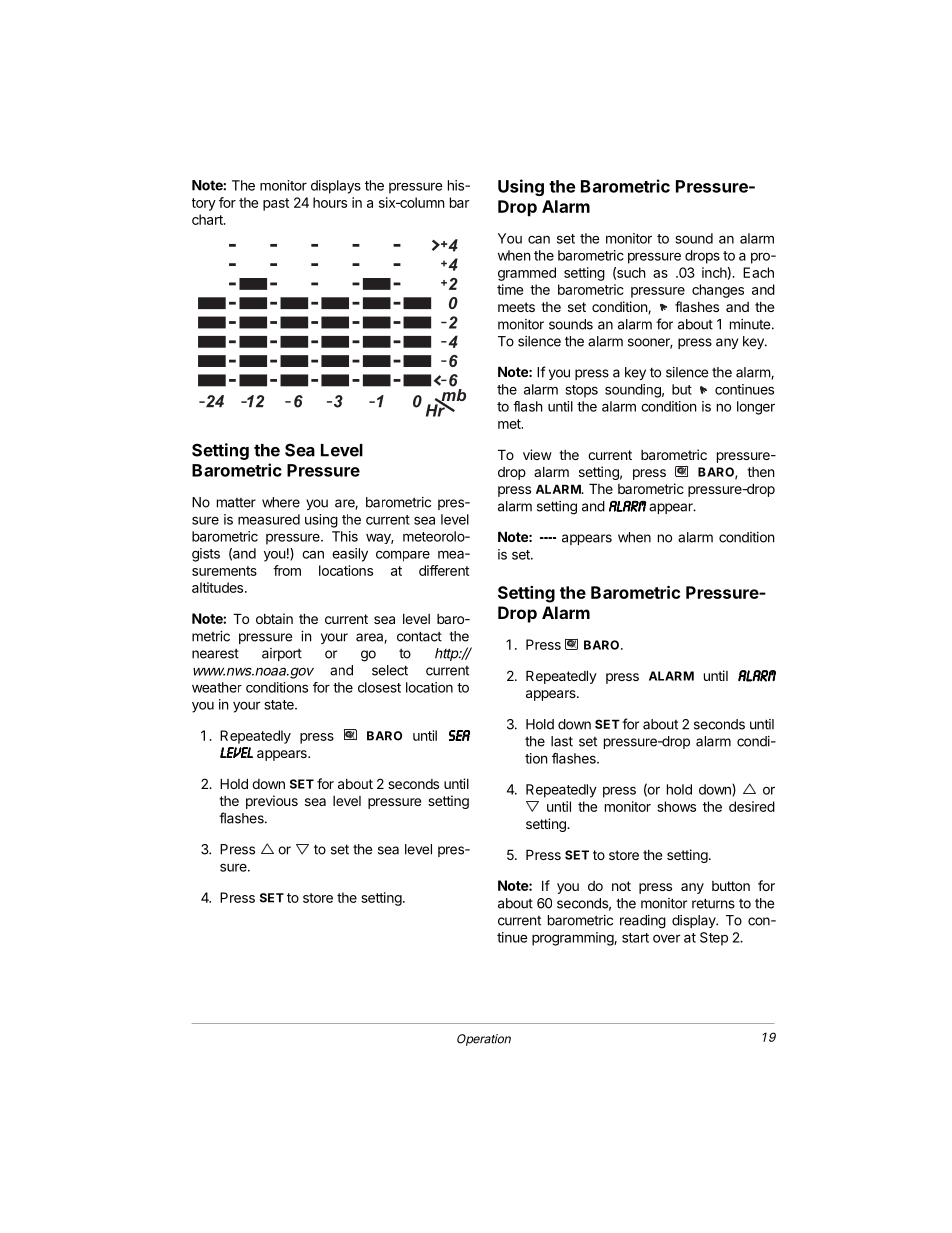  Describe the element at coordinates (760, 472) in the document. I see `then` at that location.
